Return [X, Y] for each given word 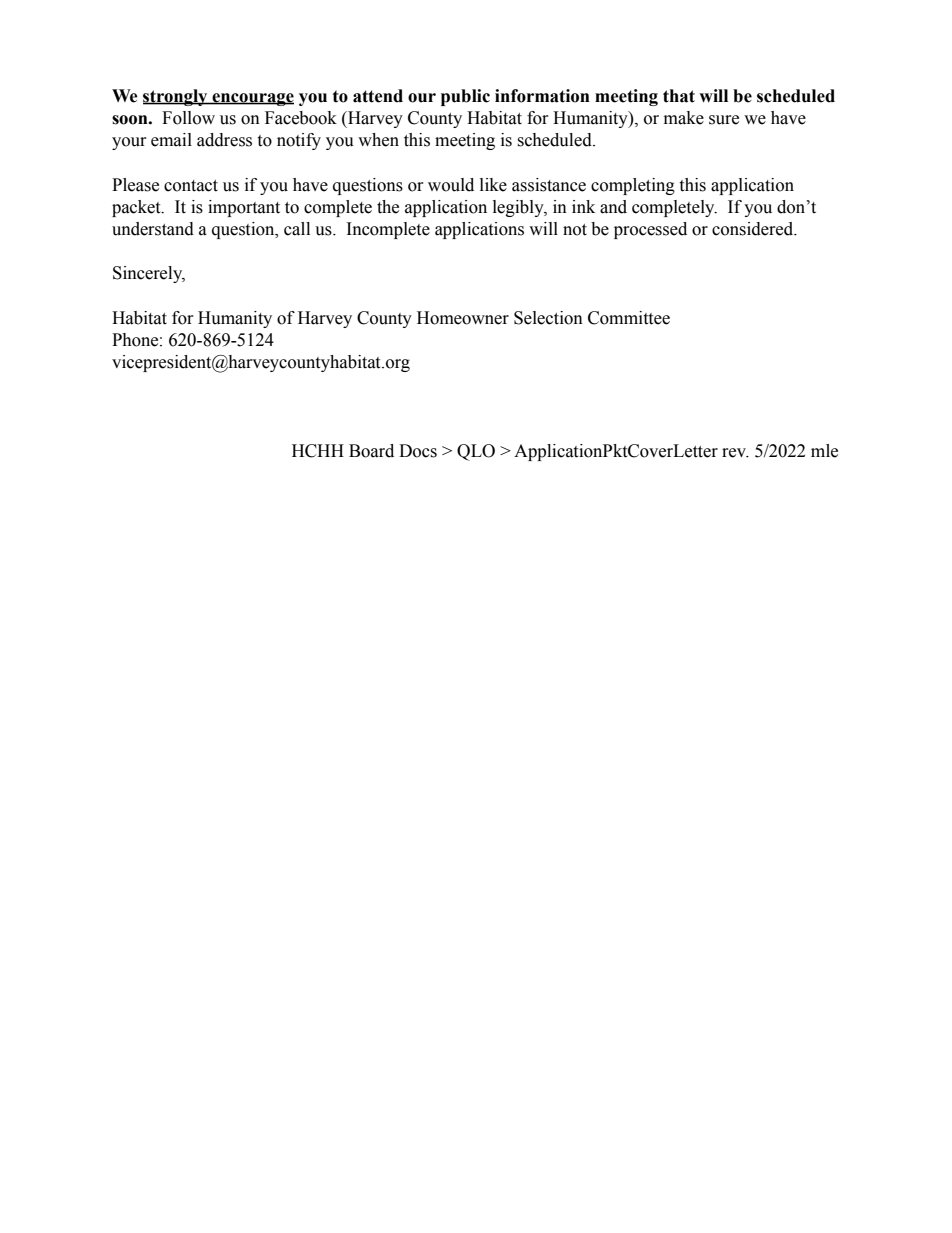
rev [735, 453]
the [388, 207]
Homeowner [463, 318]
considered [754, 229]
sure [724, 120]
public [465, 97]
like [493, 185]
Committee [629, 318]
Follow [188, 118]
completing [633, 186]
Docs [418, 451]
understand [153, 229]
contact [191, 186]
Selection [548, 318]
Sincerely [149, 274]
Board [371, 451]
